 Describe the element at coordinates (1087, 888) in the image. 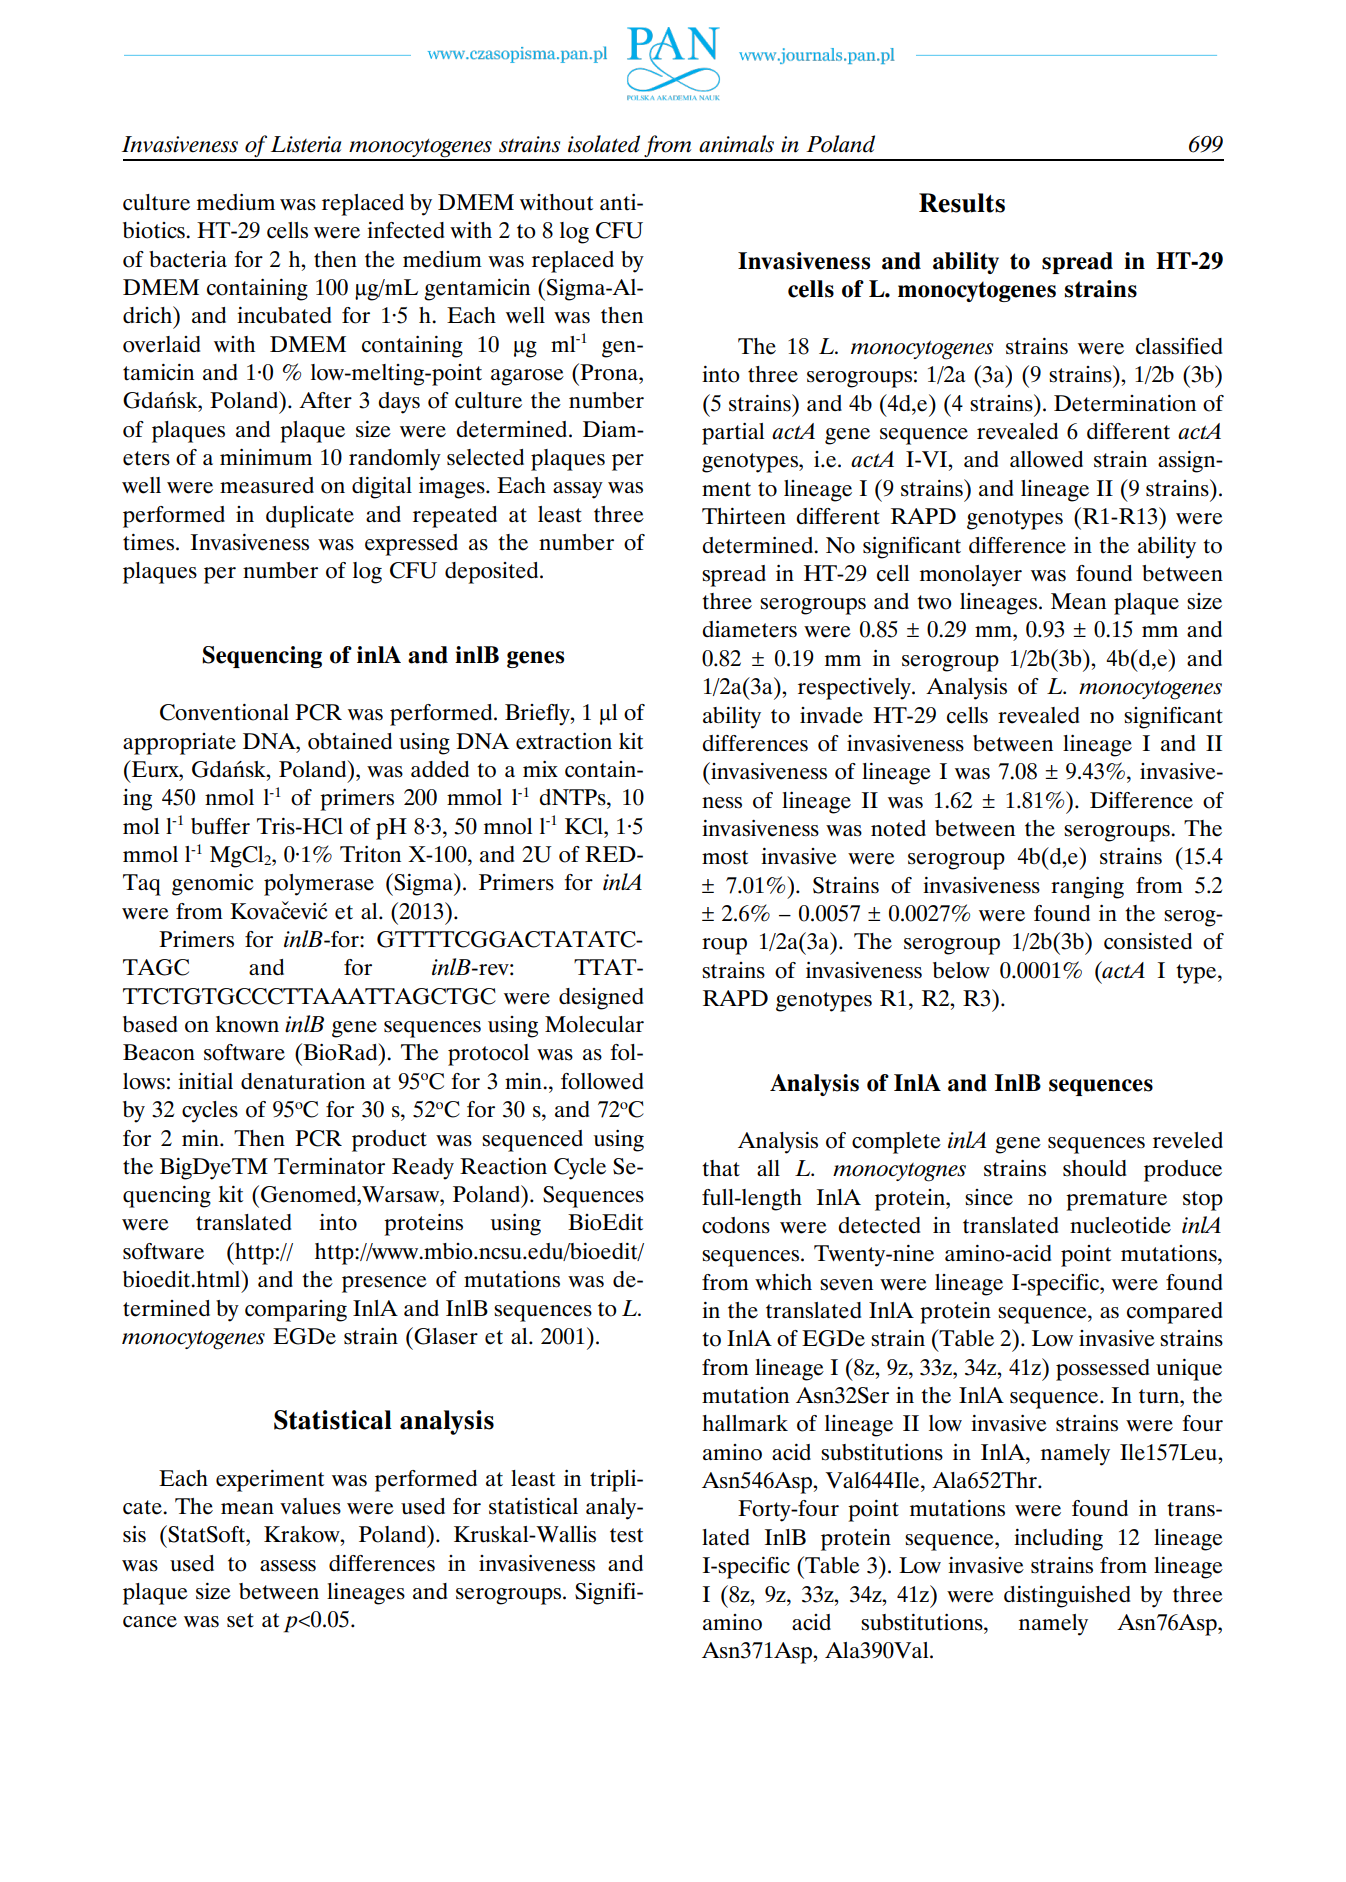

I see `ranging` at that location.
